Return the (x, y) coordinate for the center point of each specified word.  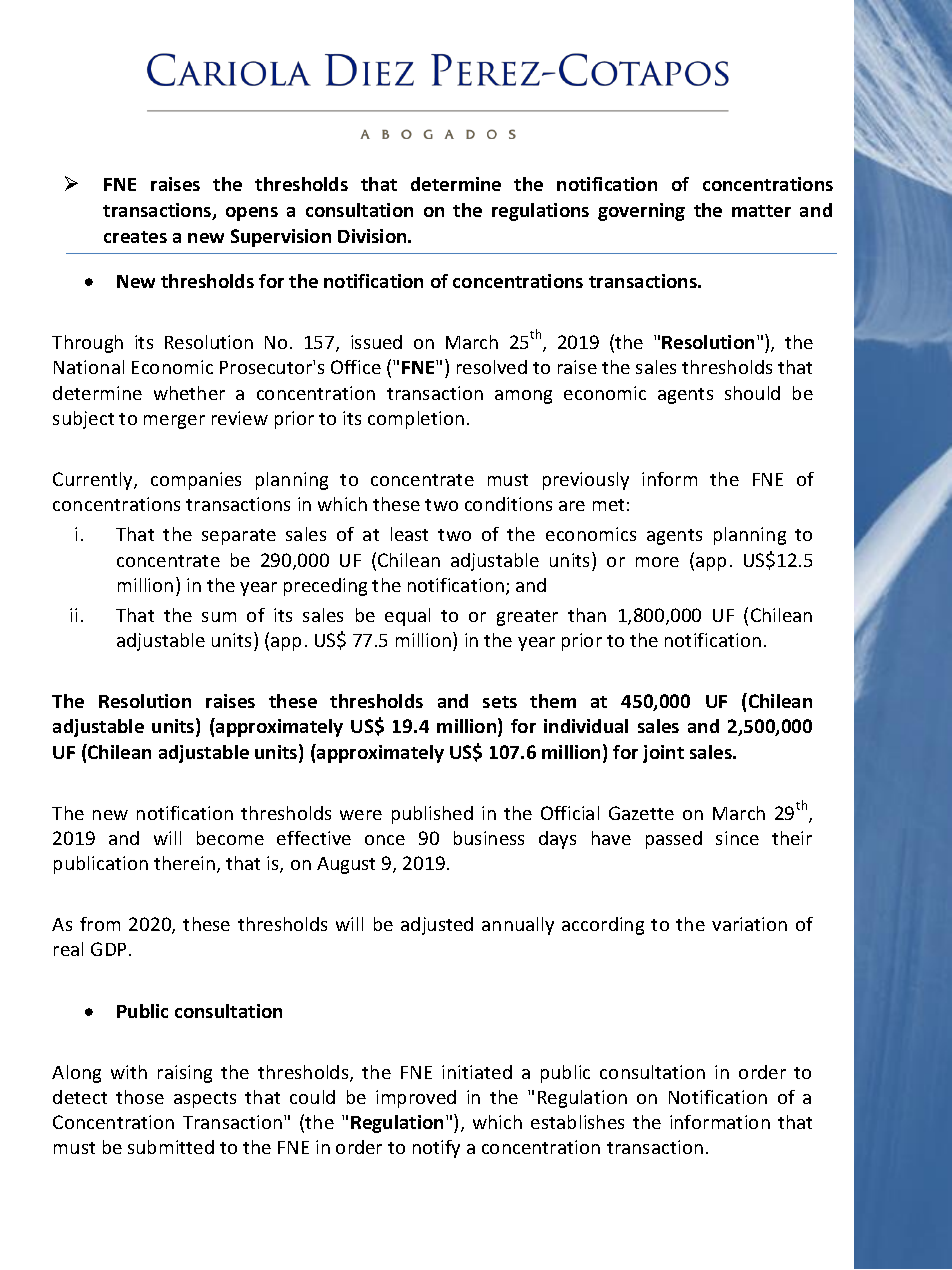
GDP (108, 949)
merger (174, 422)
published (432, 815)
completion (416, 420)
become (230, 838)
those (140, 1097)
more (657, 562)
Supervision (281, 238)
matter (761, 211)
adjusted (437, 926)
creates (135, 237)
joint (663, 754)
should (752, 393)
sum (219, 617)
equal (407, 617)
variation (749, 924)
